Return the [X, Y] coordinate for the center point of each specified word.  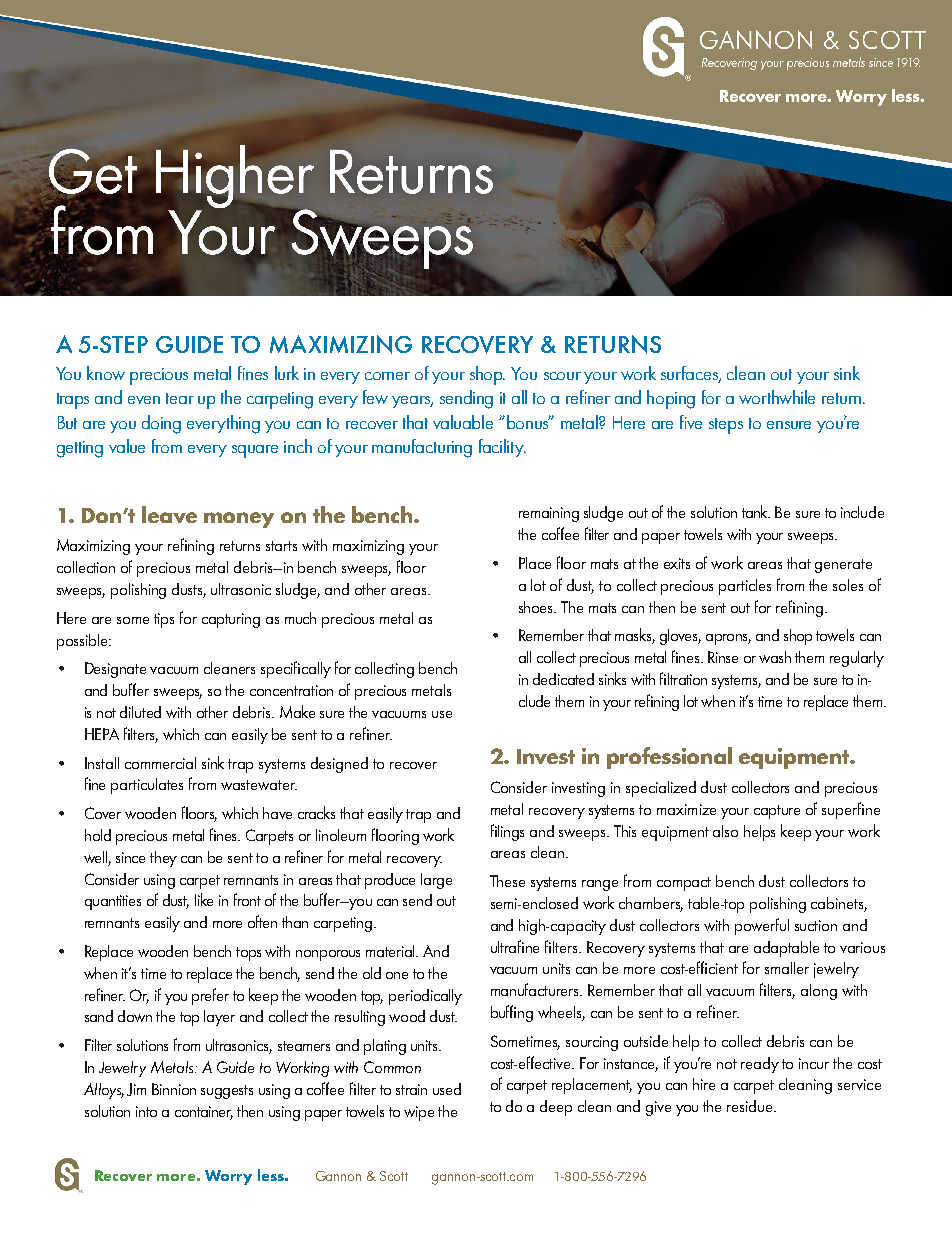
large [436, 881]
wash [775, 657]
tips [164, 620]
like [204, 899]
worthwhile [777, 397]
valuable [463, 422]
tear [180, 398]
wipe [419, 1113]
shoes [537, 607]
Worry [228, 1177]
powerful [762, 926]
